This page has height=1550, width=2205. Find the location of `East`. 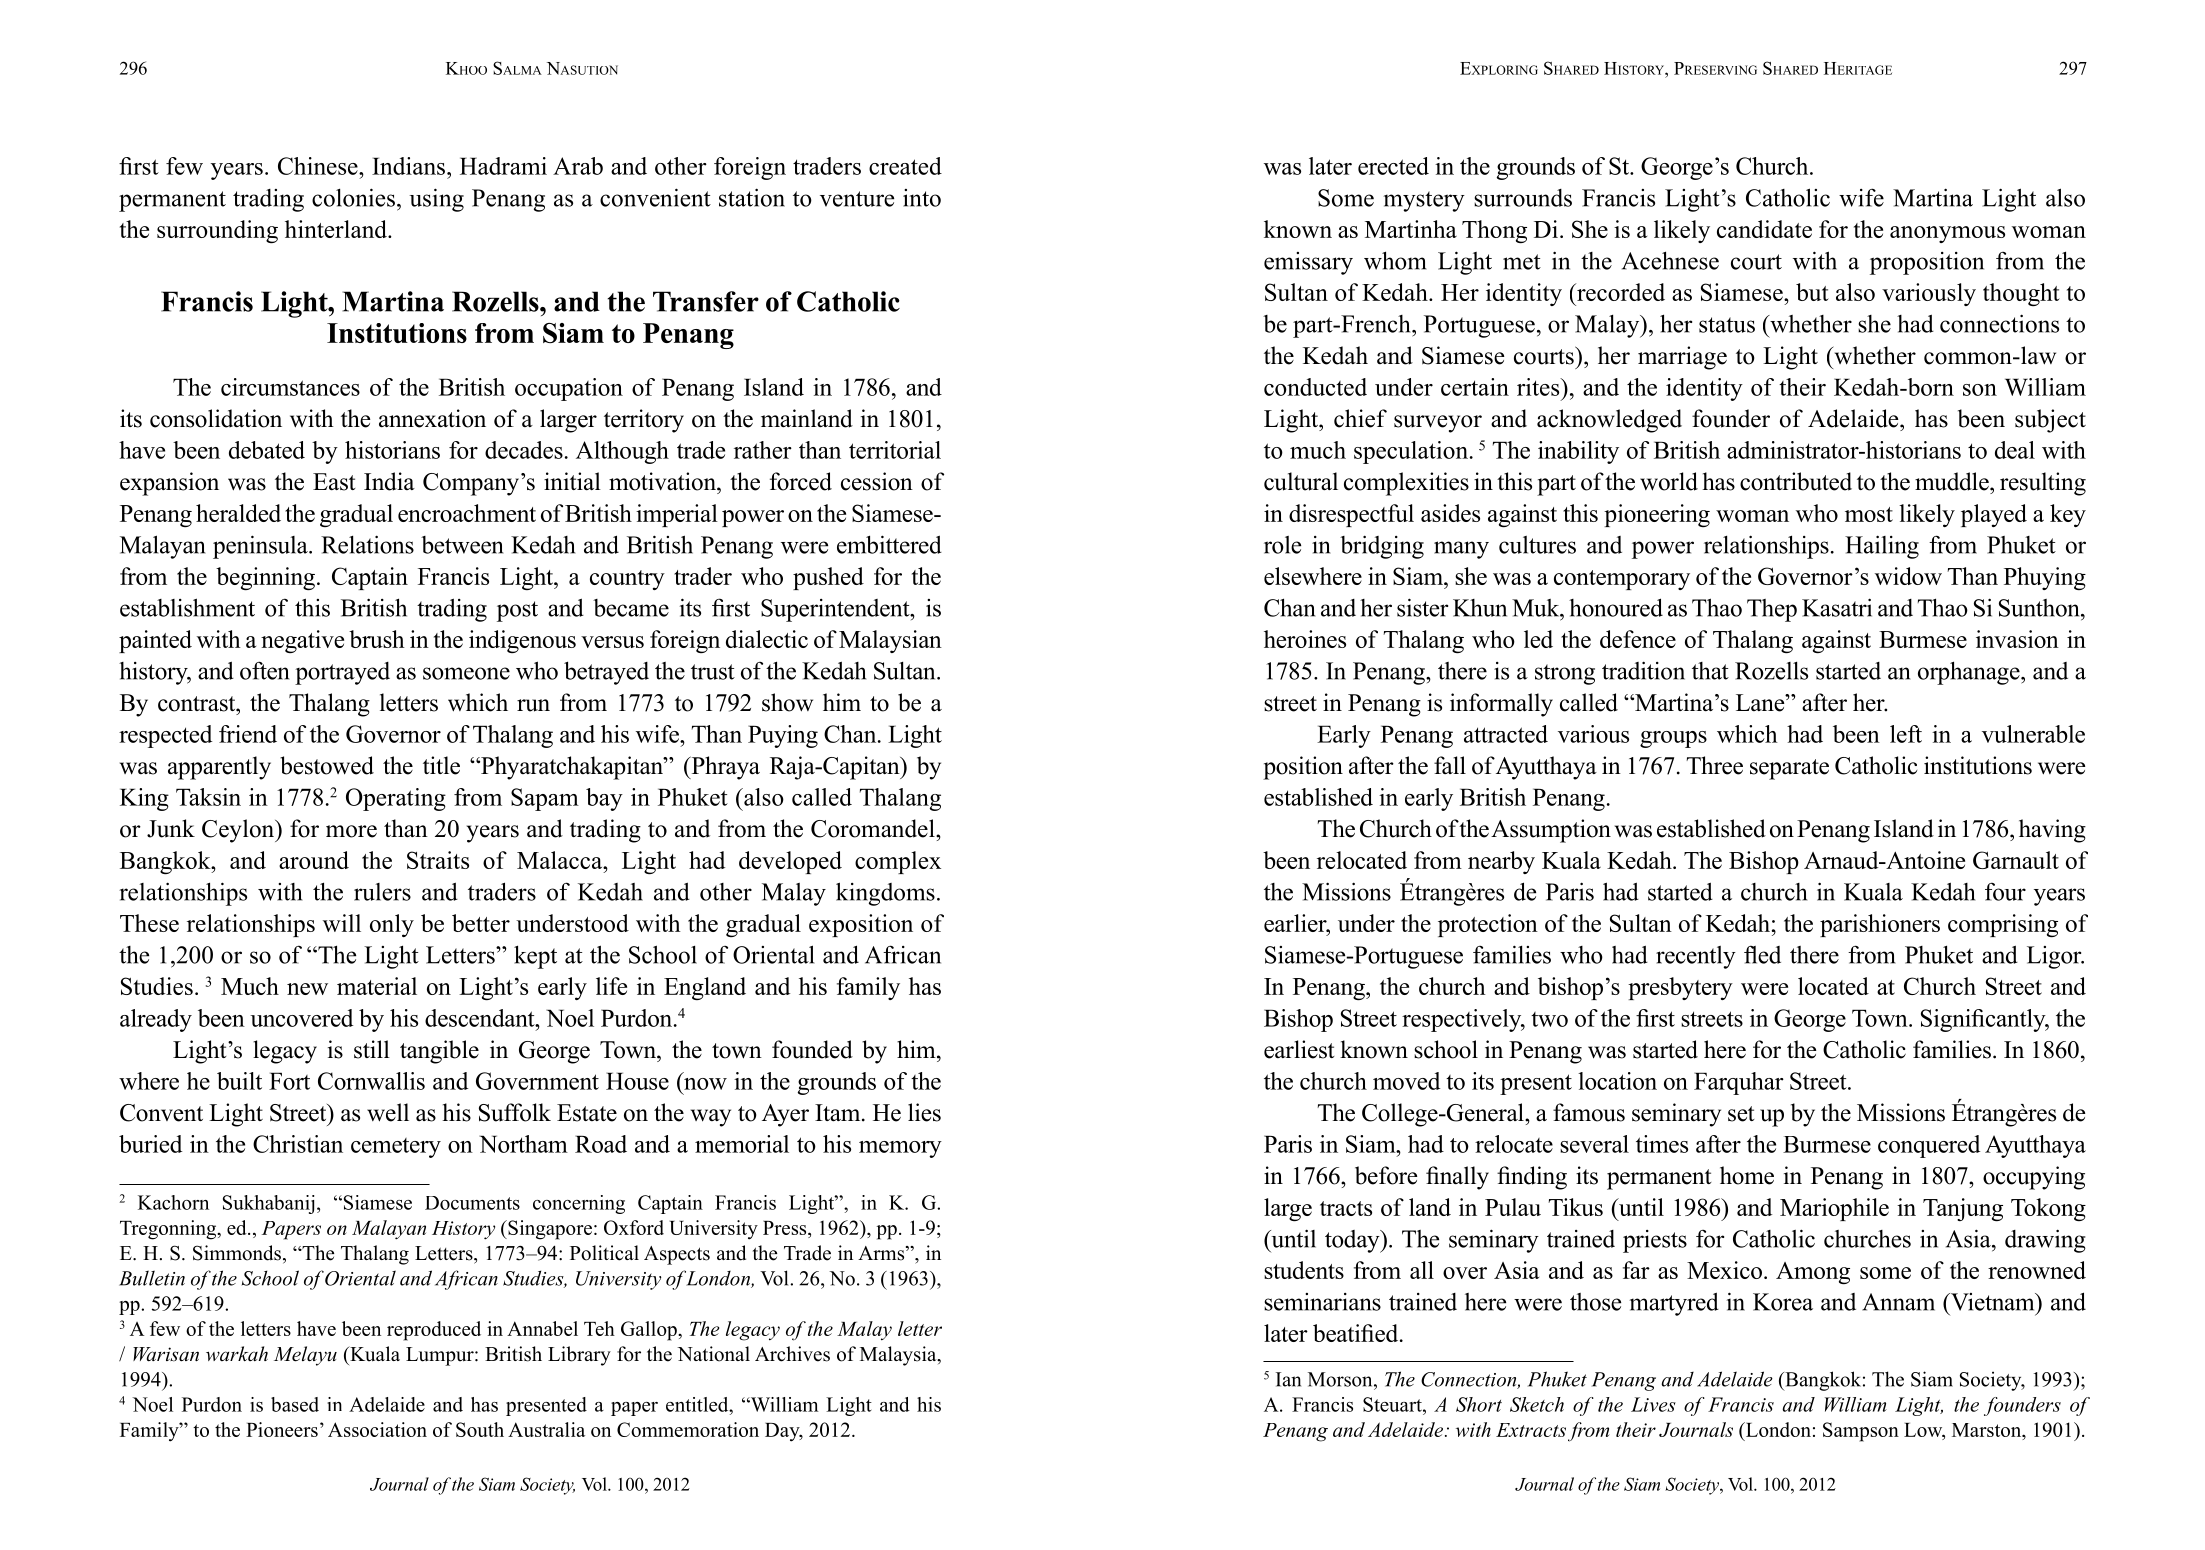

East is located at coordinates (334, 482).
